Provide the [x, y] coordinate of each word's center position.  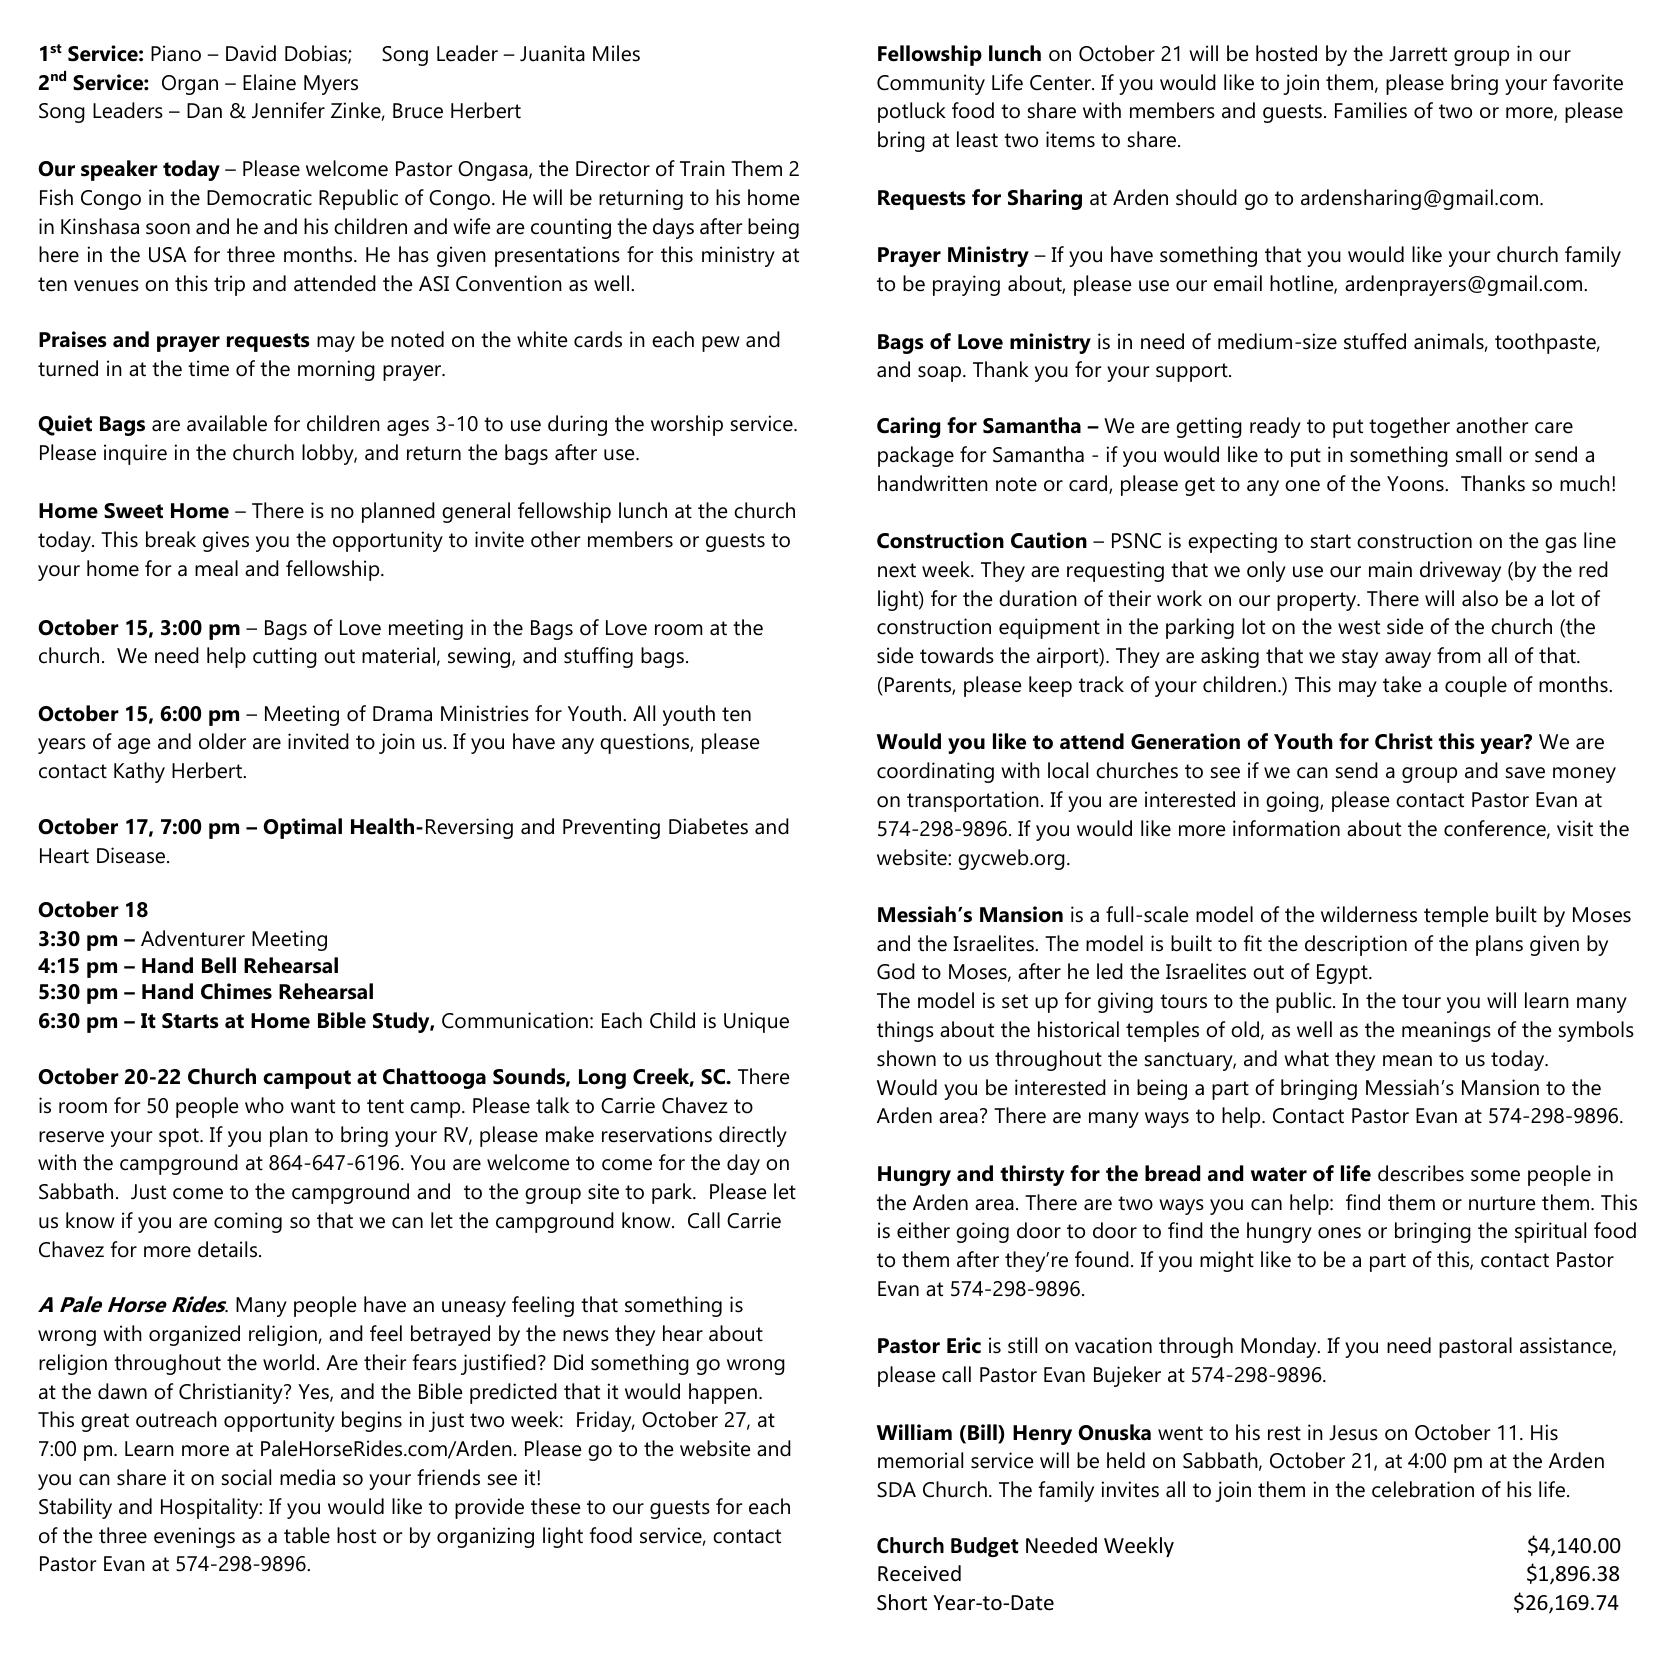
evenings [194, 1537]
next [897, 570]
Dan [204, 111]
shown [906, 1058]
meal [216, 568]
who [264, 1105]
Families [1371, 110]
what [1306, 1058]
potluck [912, 112]
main [1390, 569]
